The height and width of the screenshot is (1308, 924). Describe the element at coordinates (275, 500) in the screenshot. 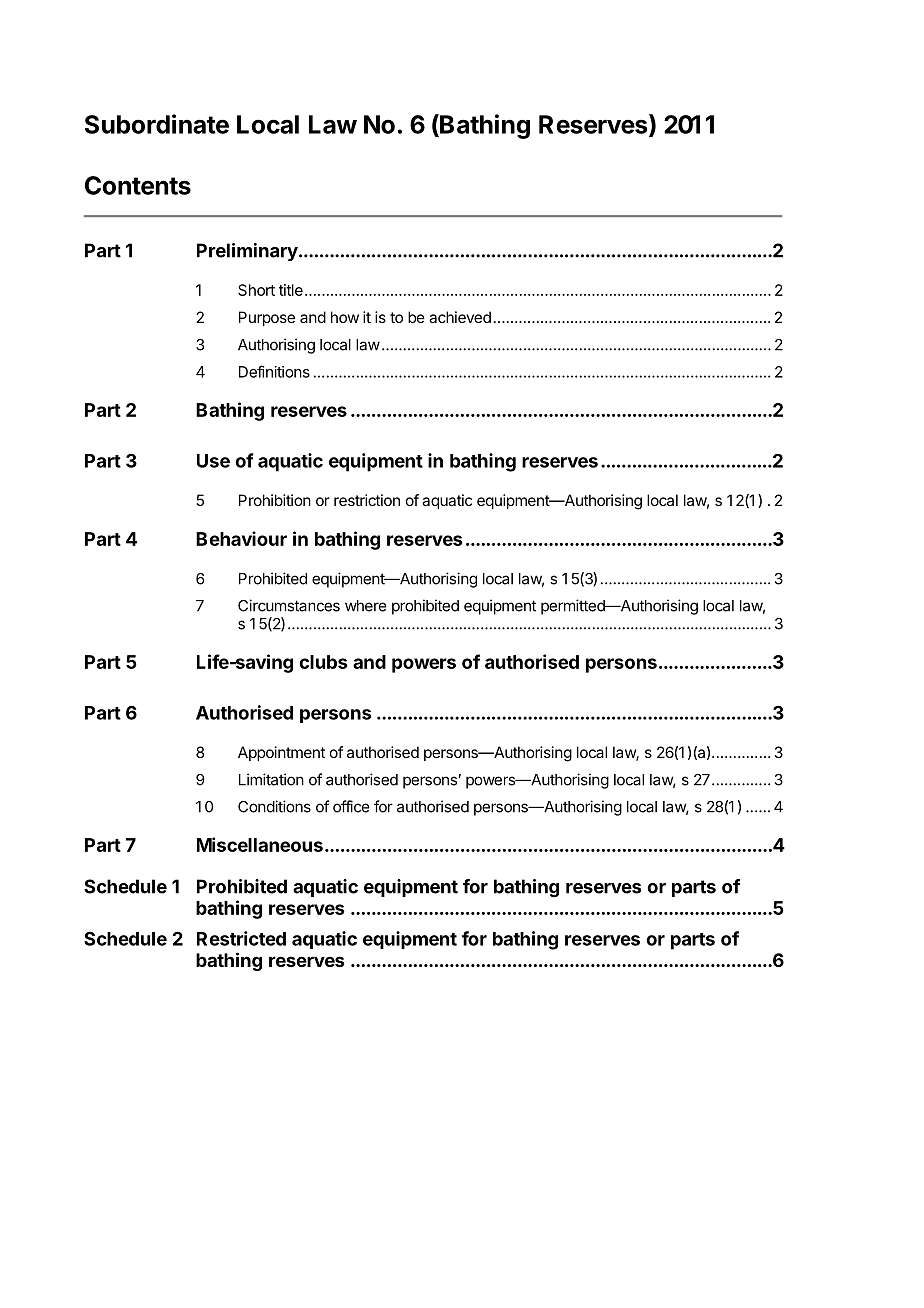

I see `Prohibition` at that location.
